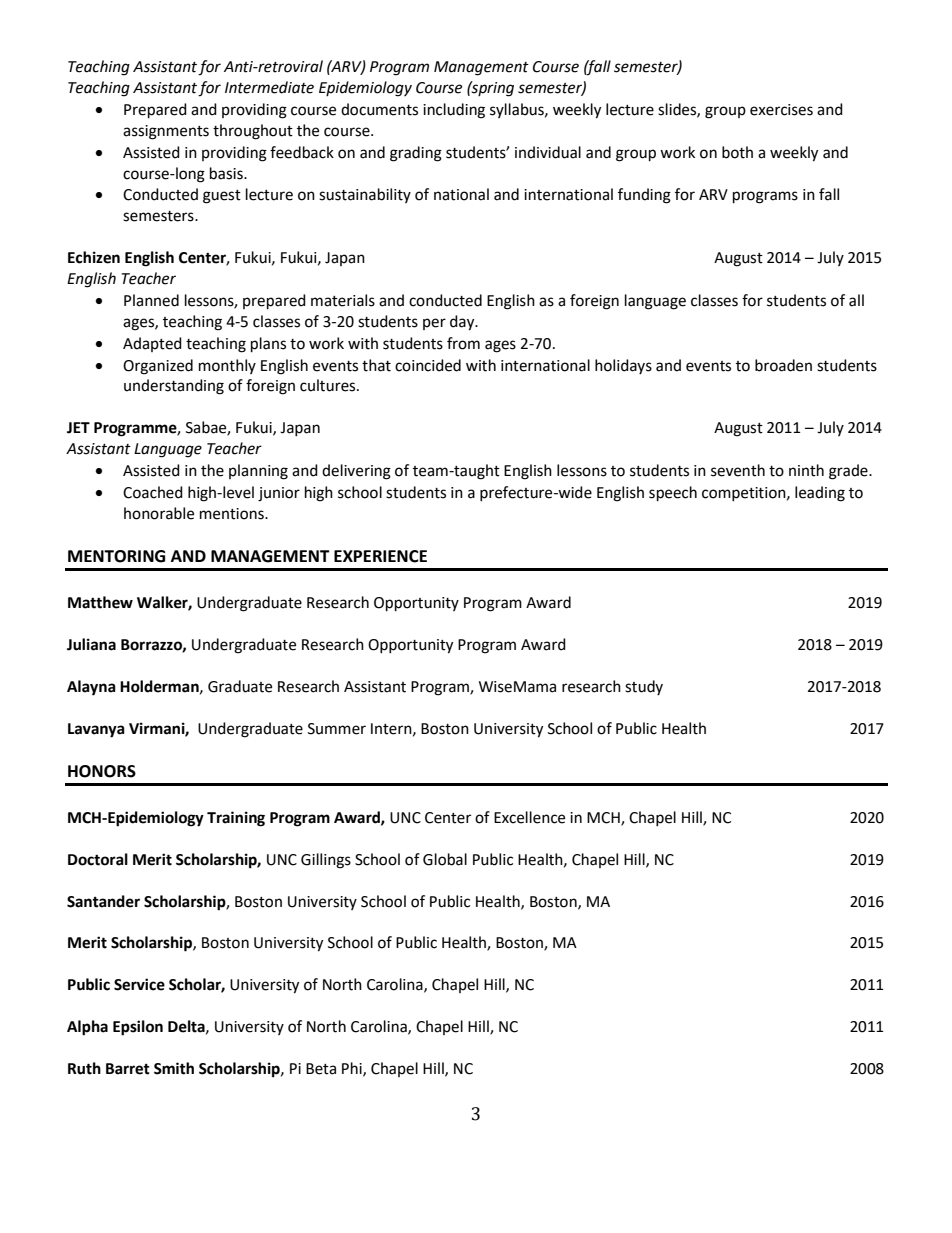  Describe the element at coordinates (454, 111) in the screenshot. I see `including` at that location.
